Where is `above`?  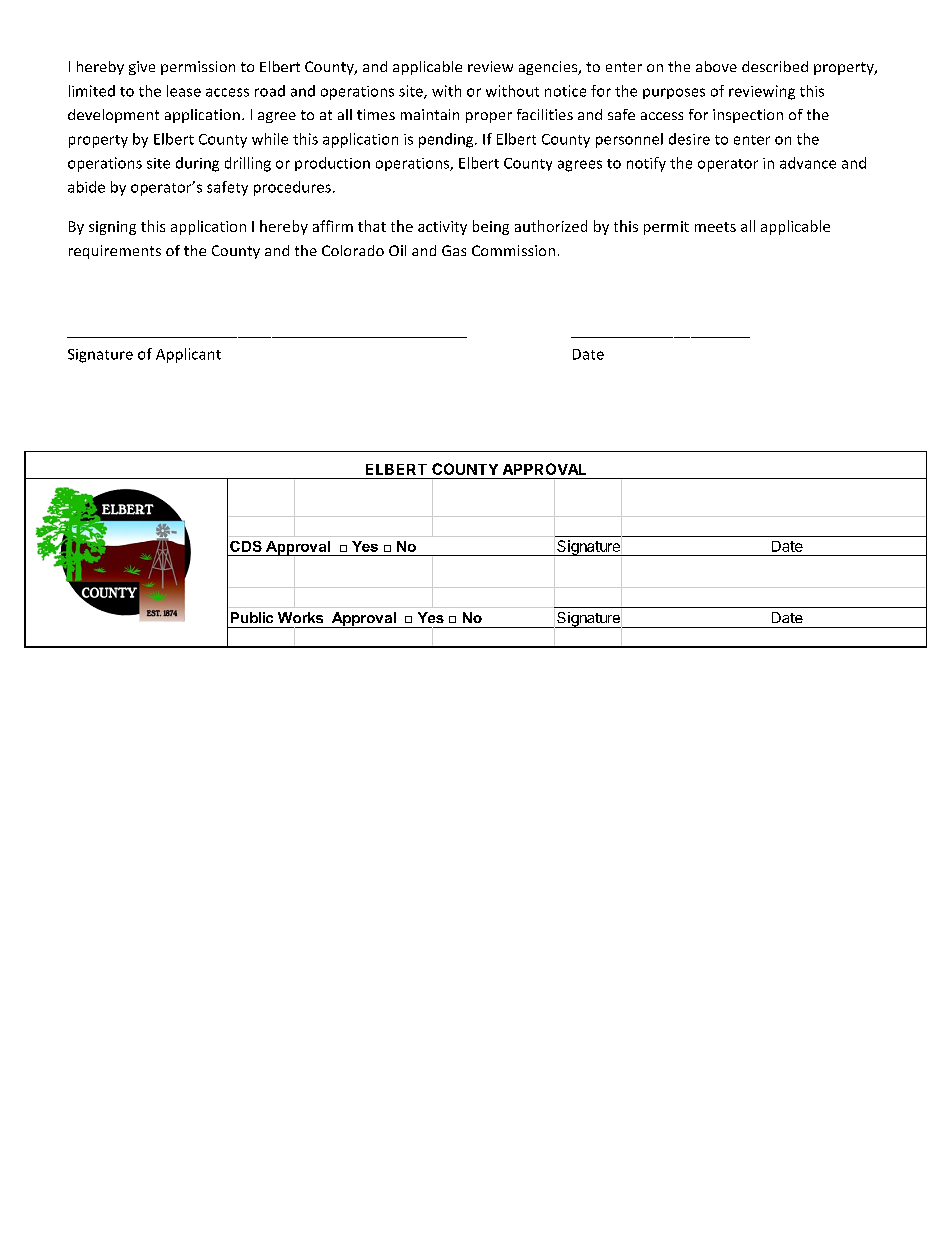 above is located at coordinates (716, 66).
